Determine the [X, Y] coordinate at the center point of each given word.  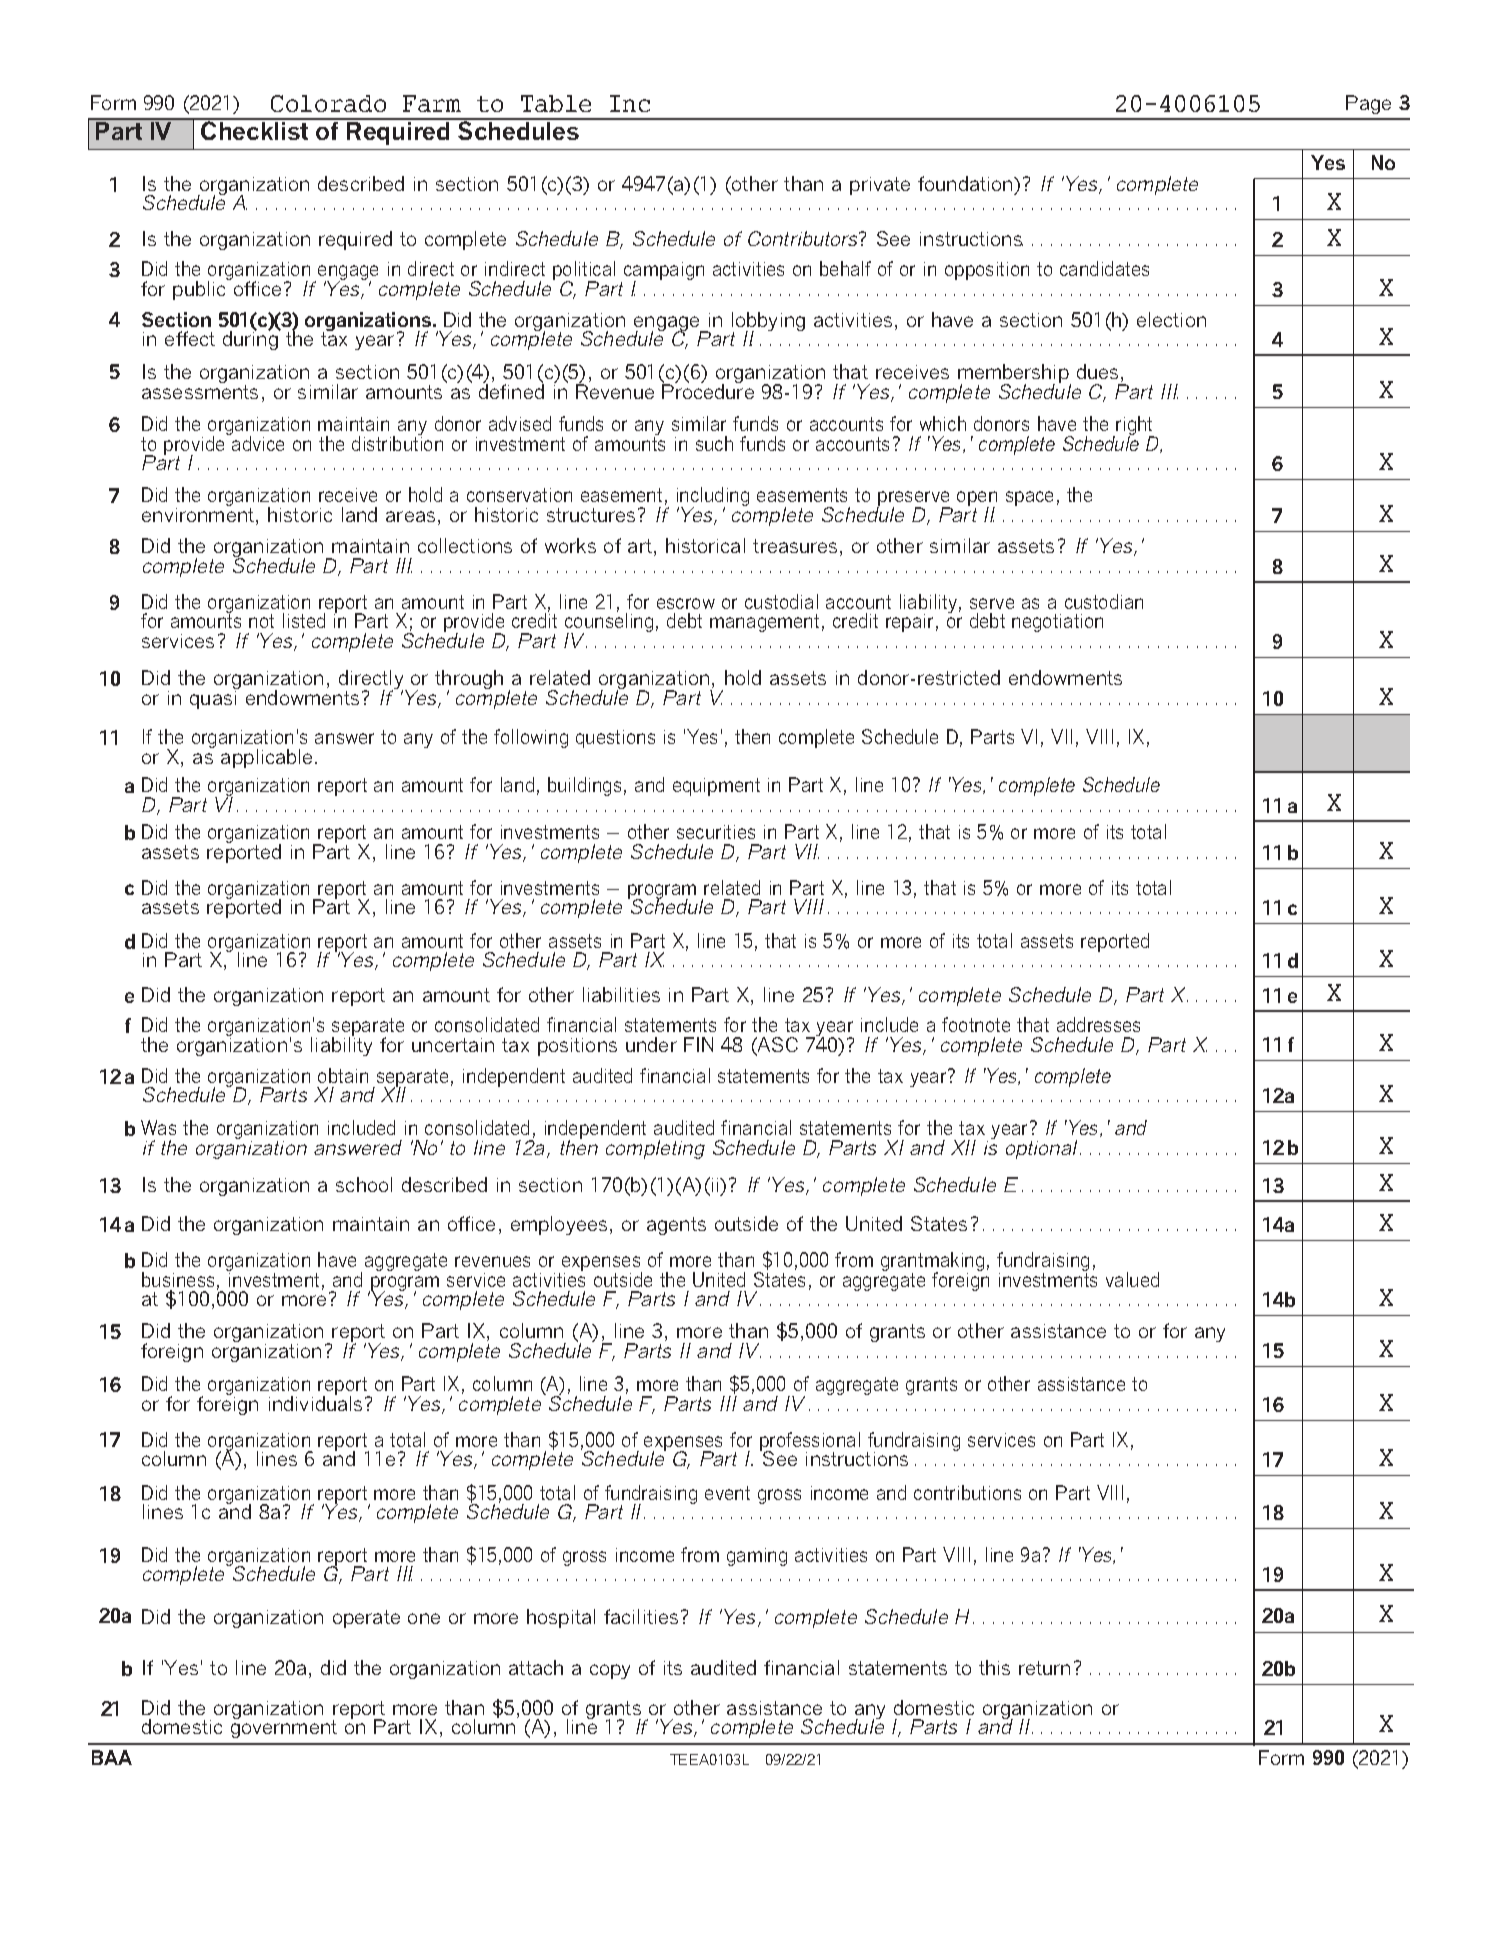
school [364, 1184]
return [1044, 1668]
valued [1132, 1279]
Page [1368, 104]
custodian [1104, 601]
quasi [213, 700]
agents [676, 1226]
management [764, 623]
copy [610, 1671]
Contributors [804, 238]
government [284, 1728]
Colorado [328, 103]
